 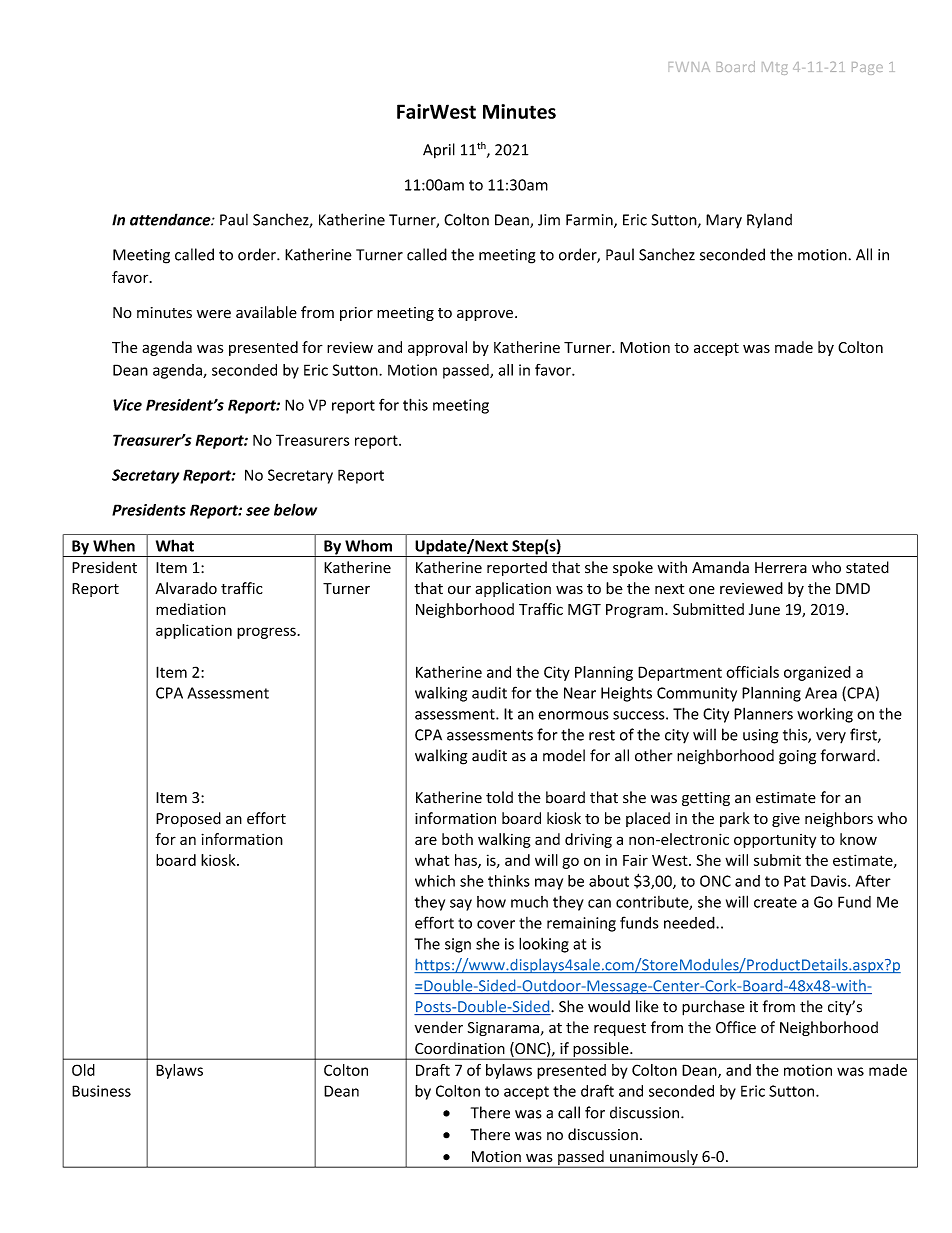 I want to click on Jim, so click(x=549, y=220).
